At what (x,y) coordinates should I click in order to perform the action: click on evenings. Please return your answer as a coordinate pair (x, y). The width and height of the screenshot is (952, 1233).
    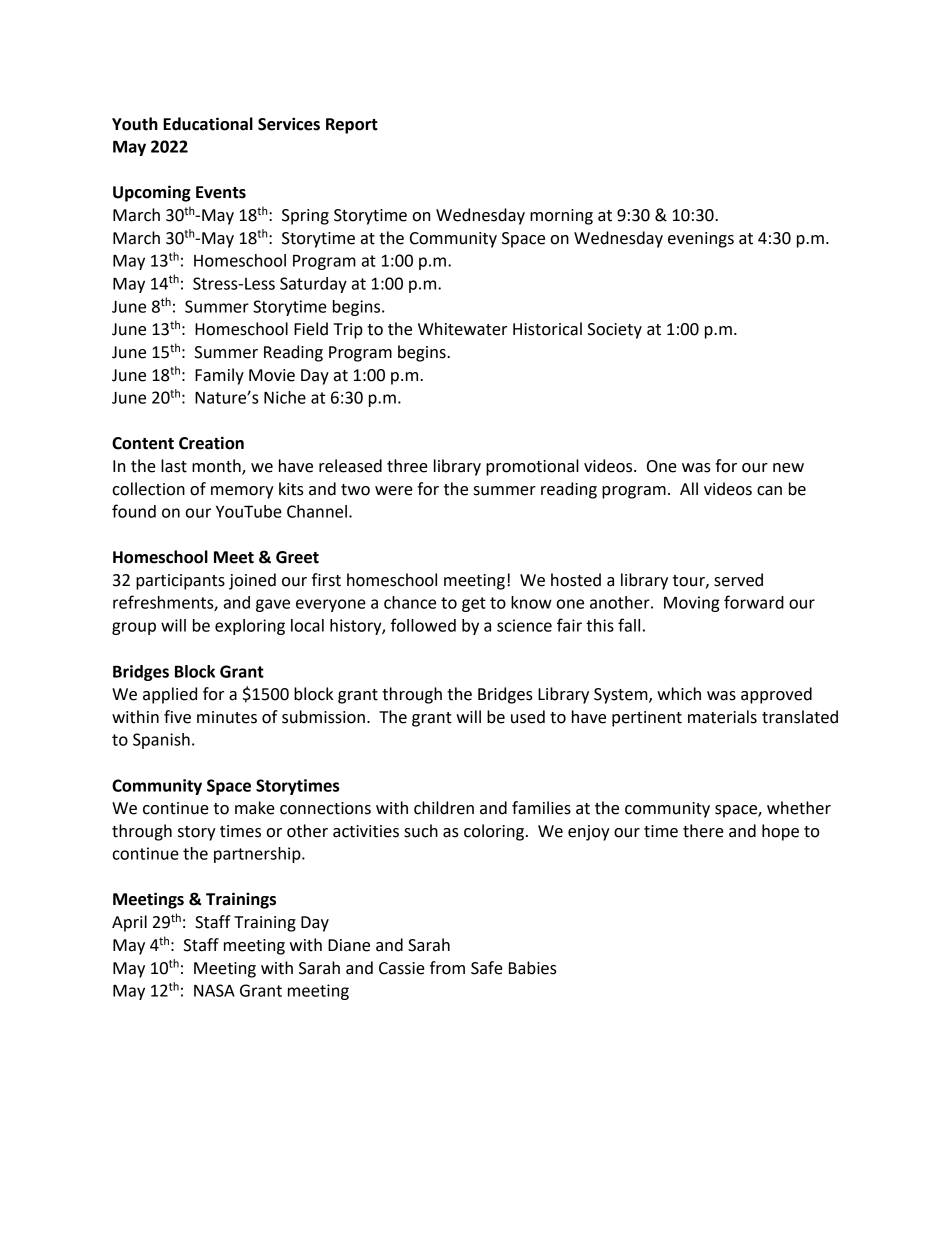
    Looking at the image, I should click on (701, 240).
